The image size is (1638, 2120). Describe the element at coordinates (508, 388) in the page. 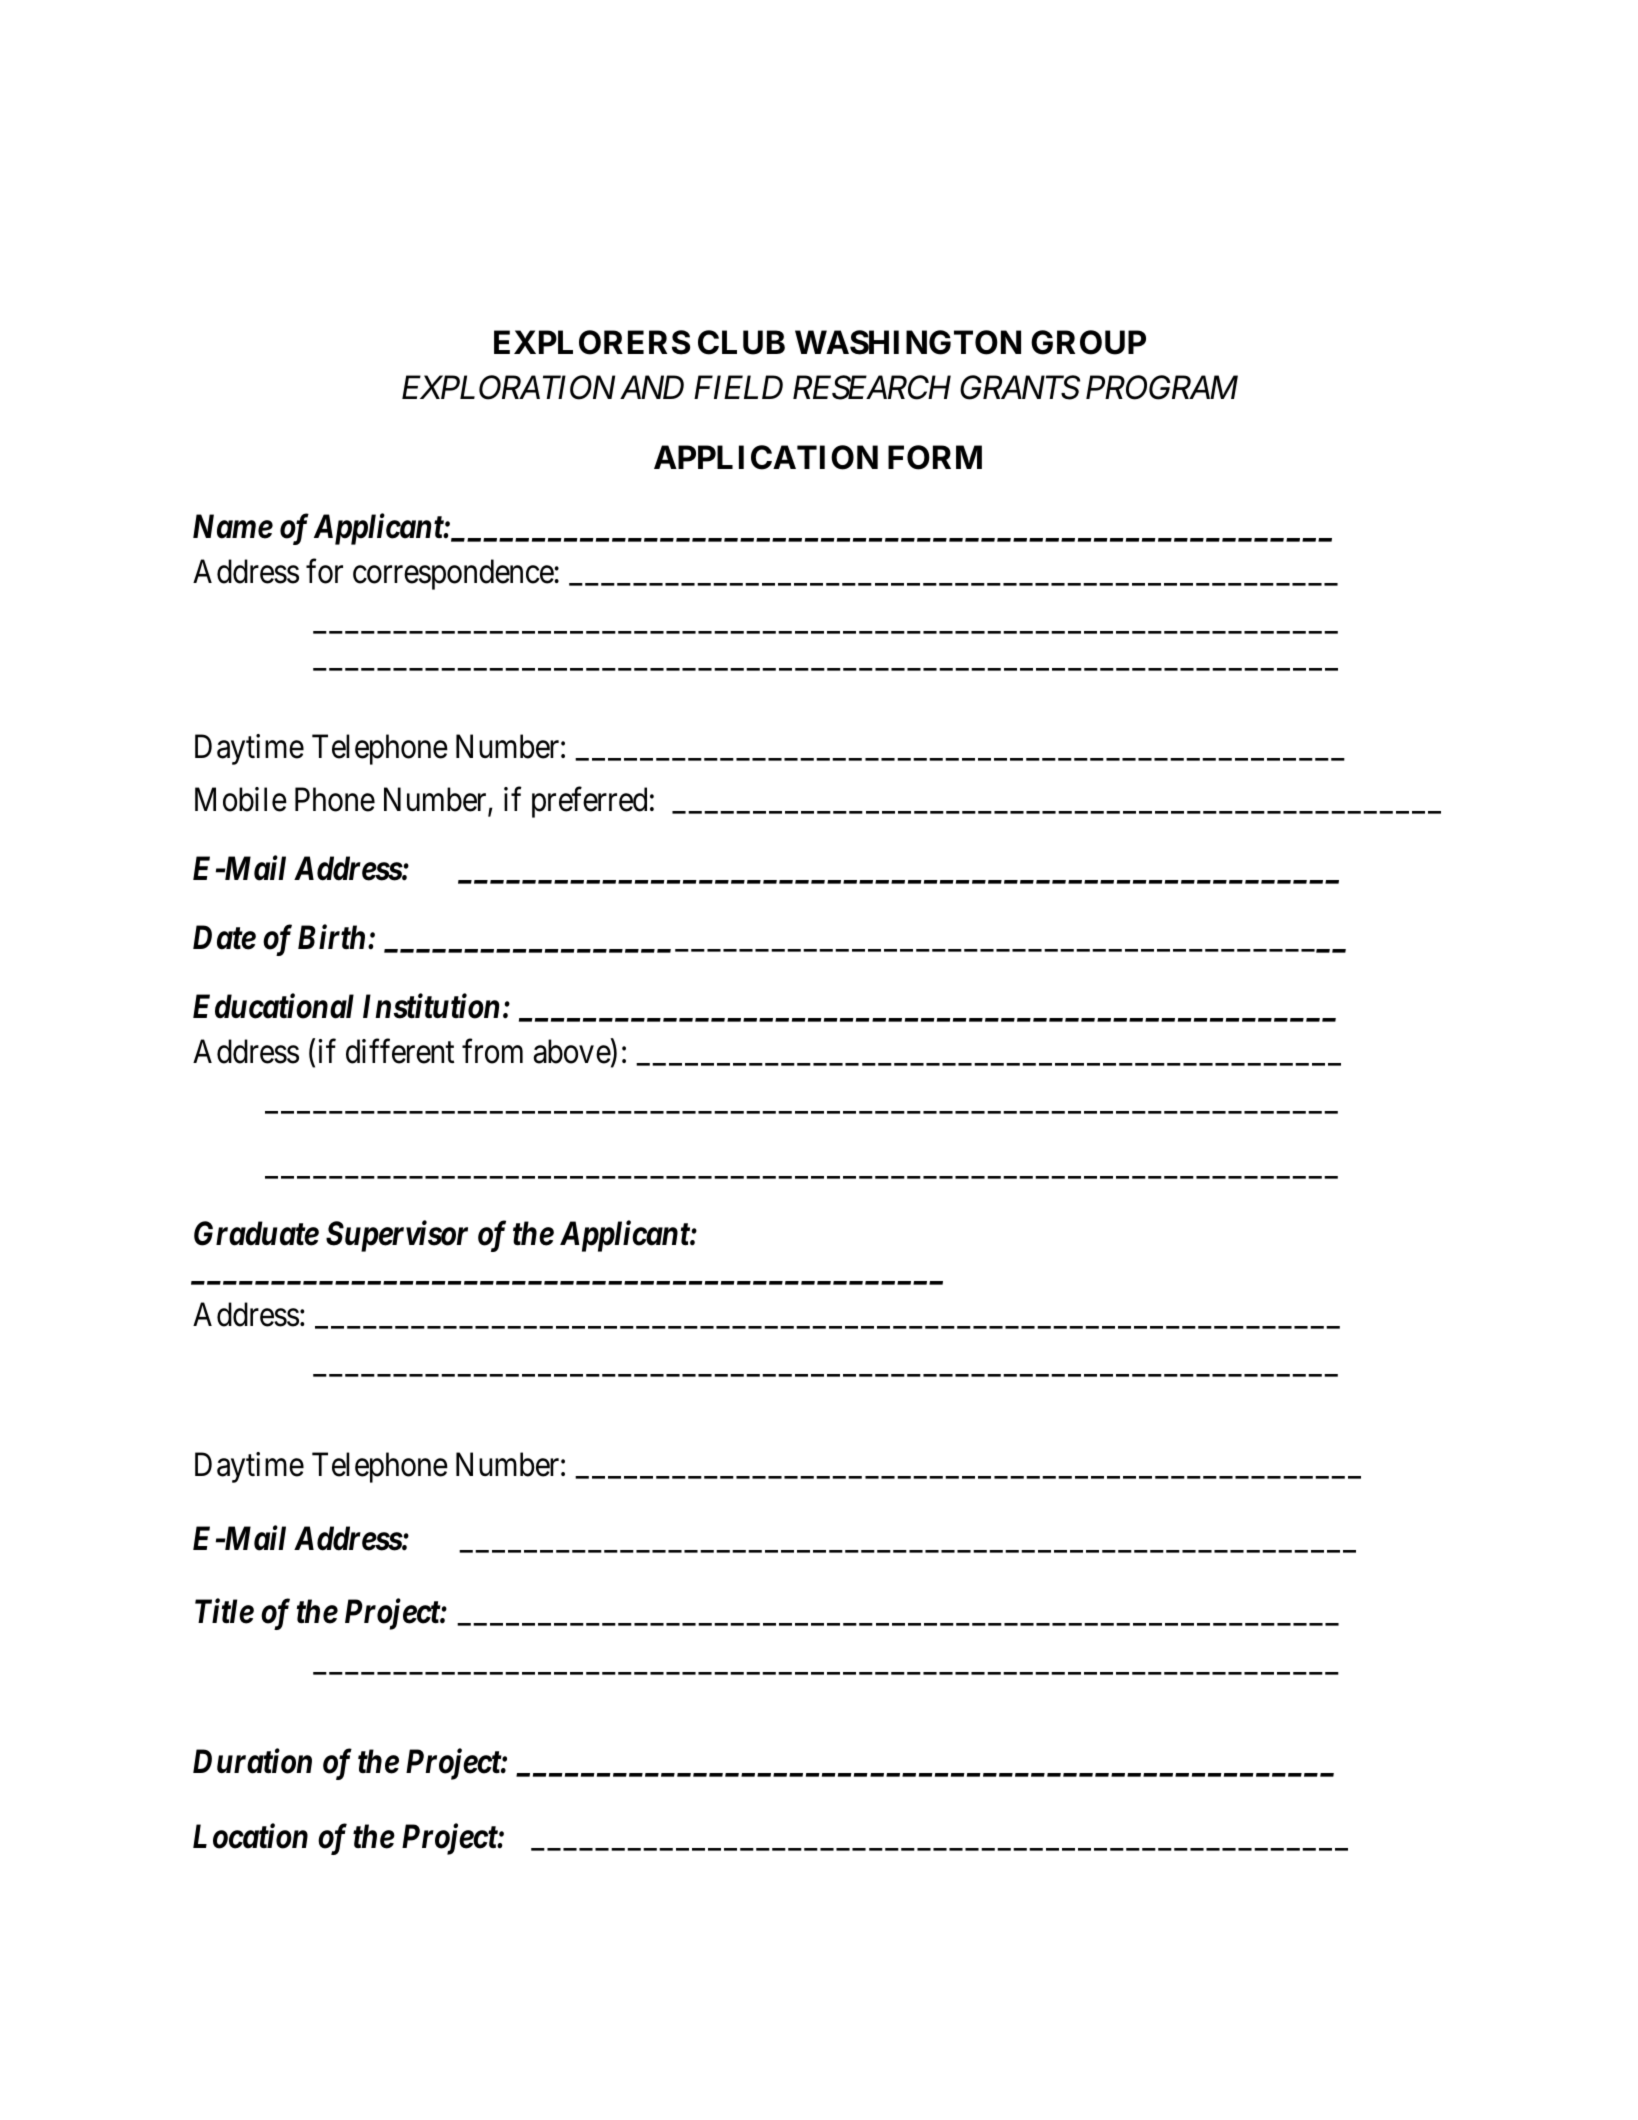

I see `EXPLORATION` at that location.
